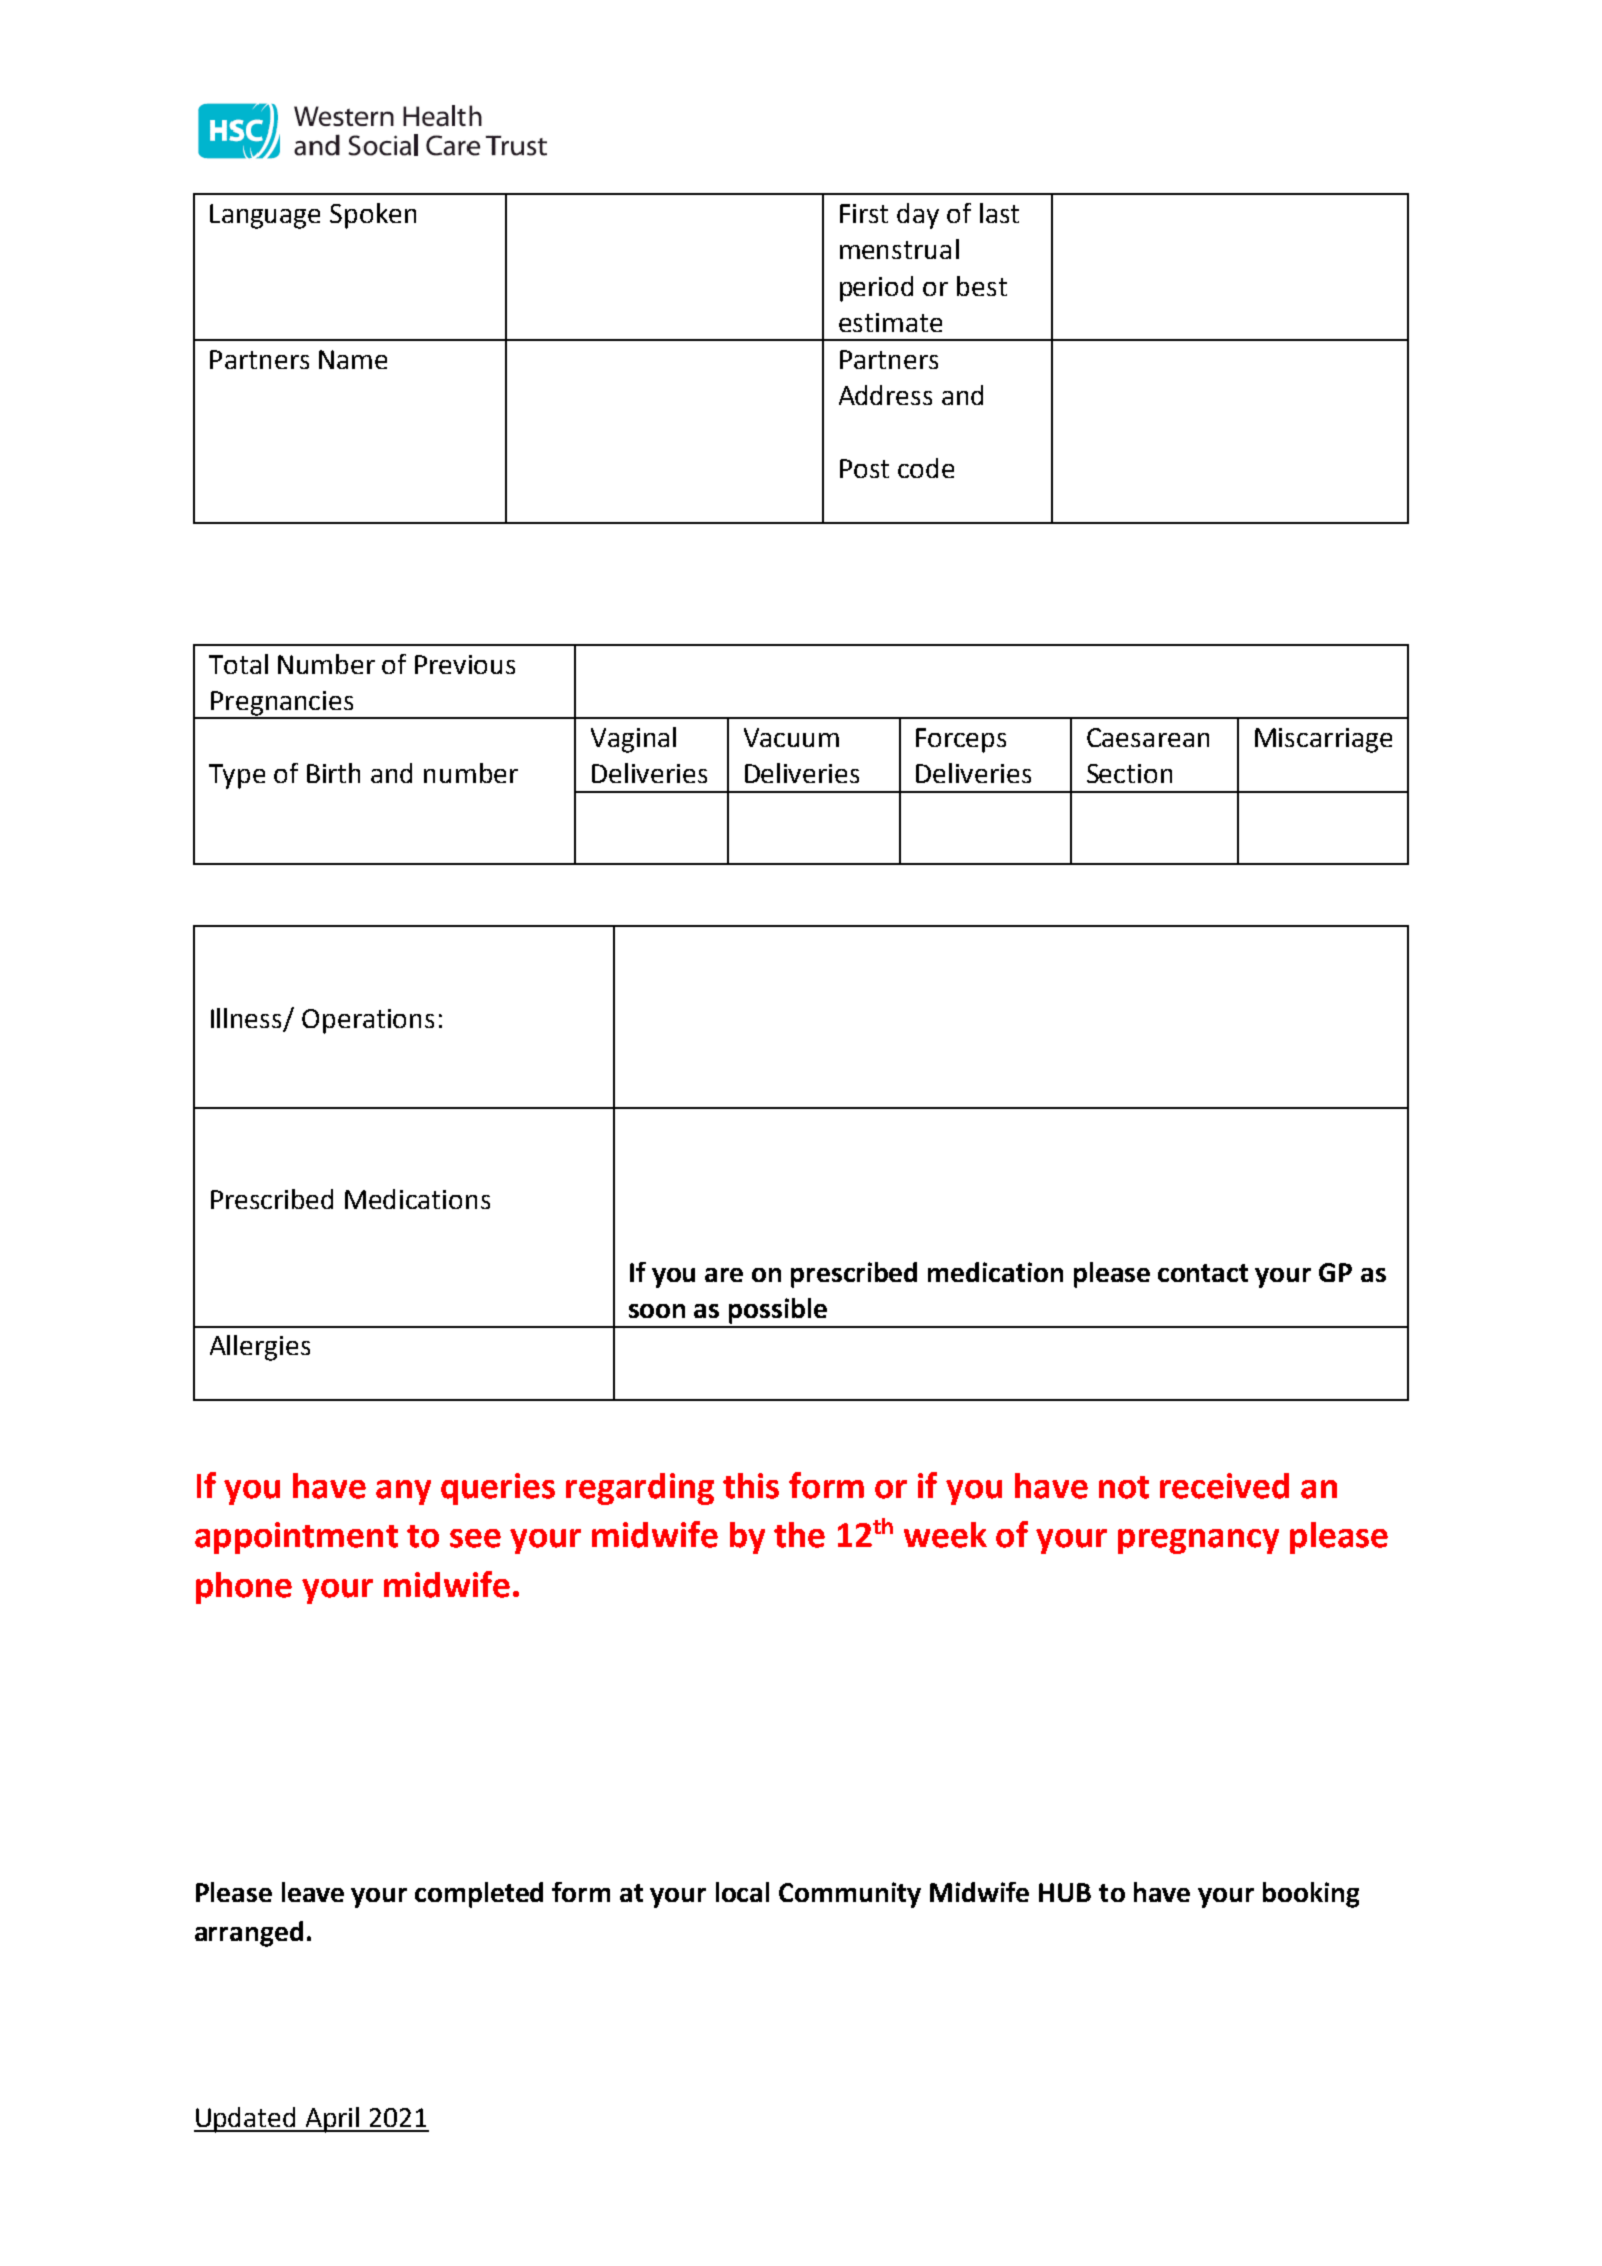 This screenshot has width=1602, height=2266. Describe the element at coordinates (332, 2120) in the screenshot. I see `April` at that location.
